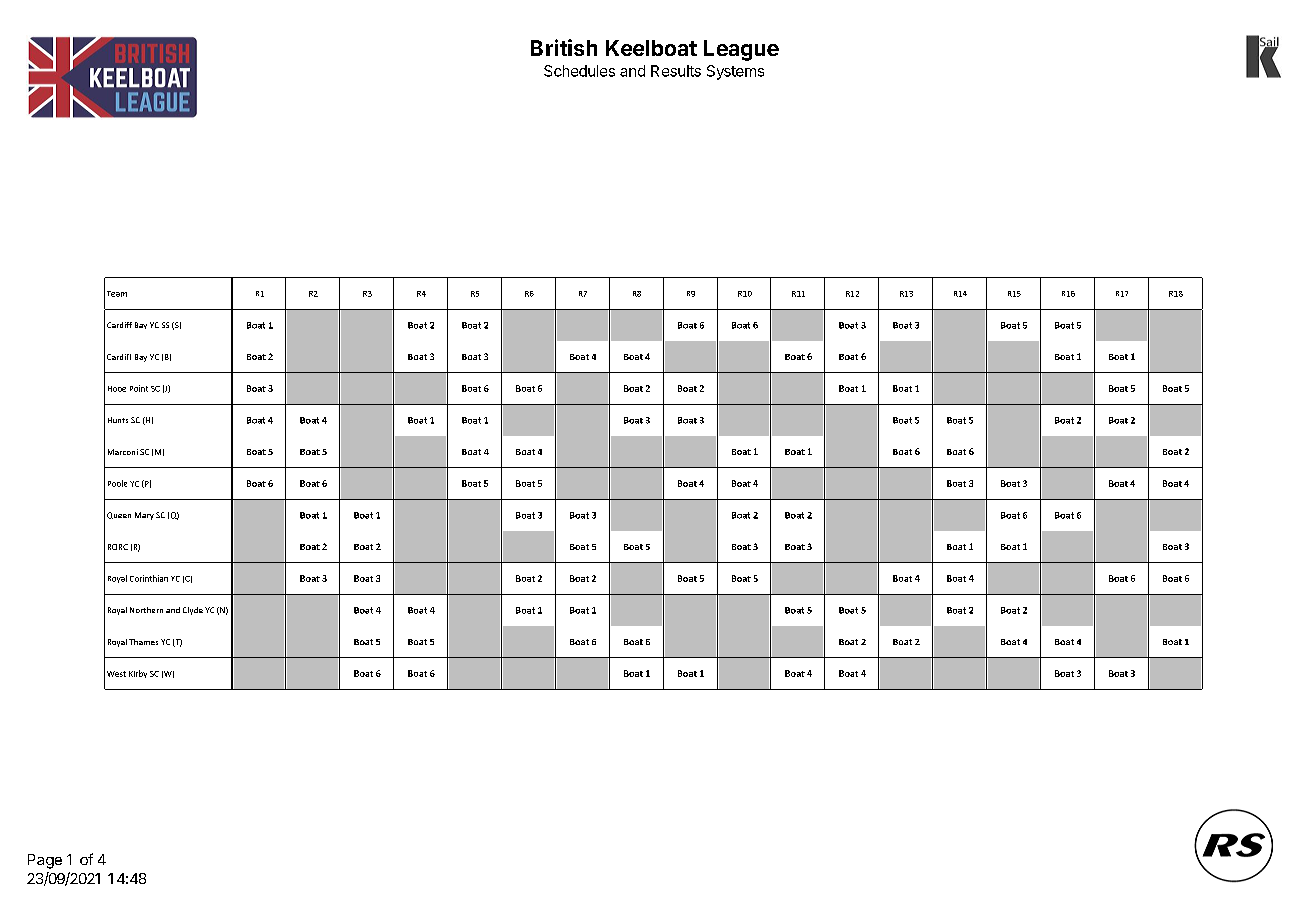 The width and height of the screenshot is (1308, 924). I want to click on Poole, so click(117, 483).
